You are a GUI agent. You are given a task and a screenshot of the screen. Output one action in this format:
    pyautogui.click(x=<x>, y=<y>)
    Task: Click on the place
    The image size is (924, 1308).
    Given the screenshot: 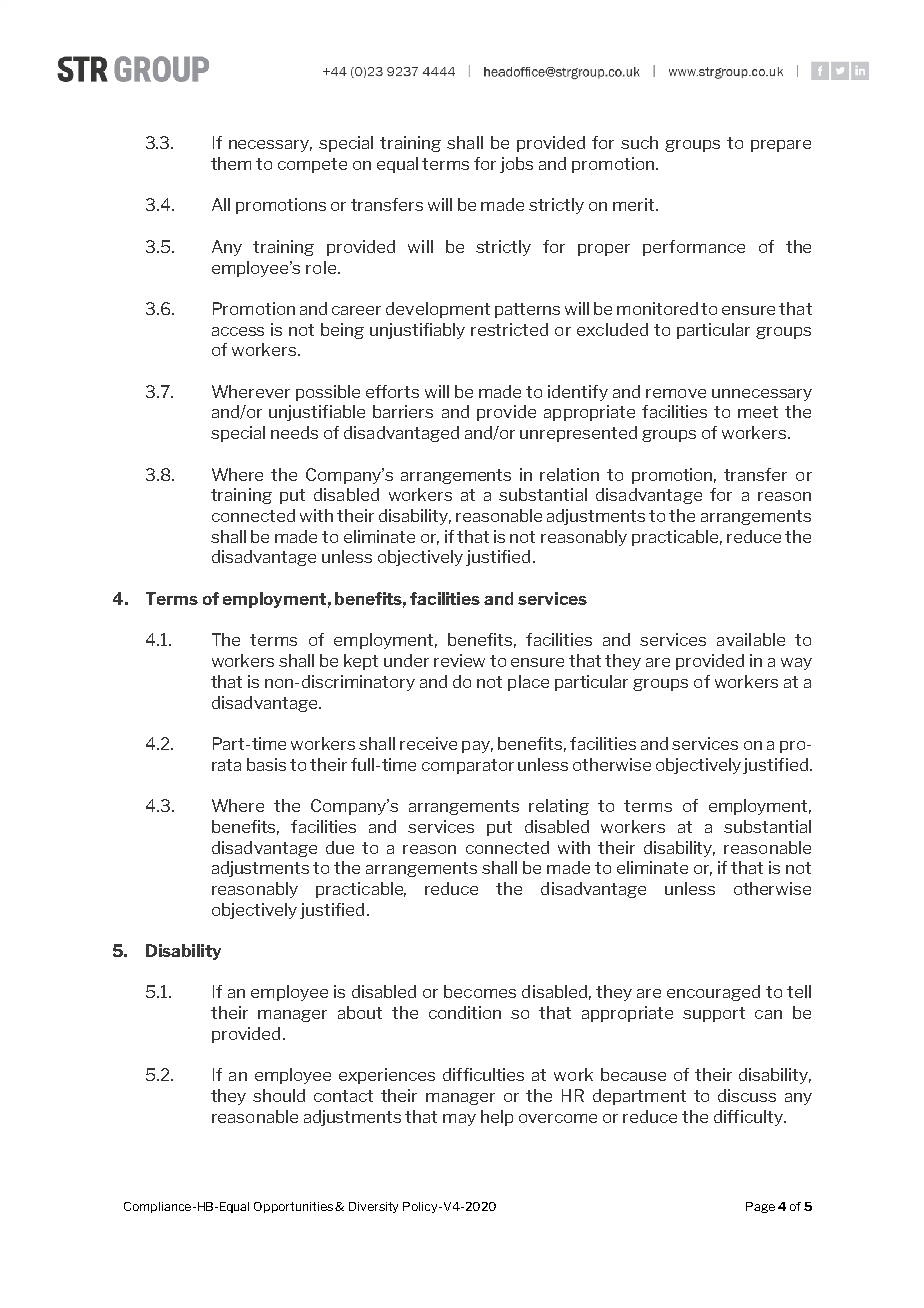 What is the action you would take?
    pyautogui.click(x=528, y=683)
